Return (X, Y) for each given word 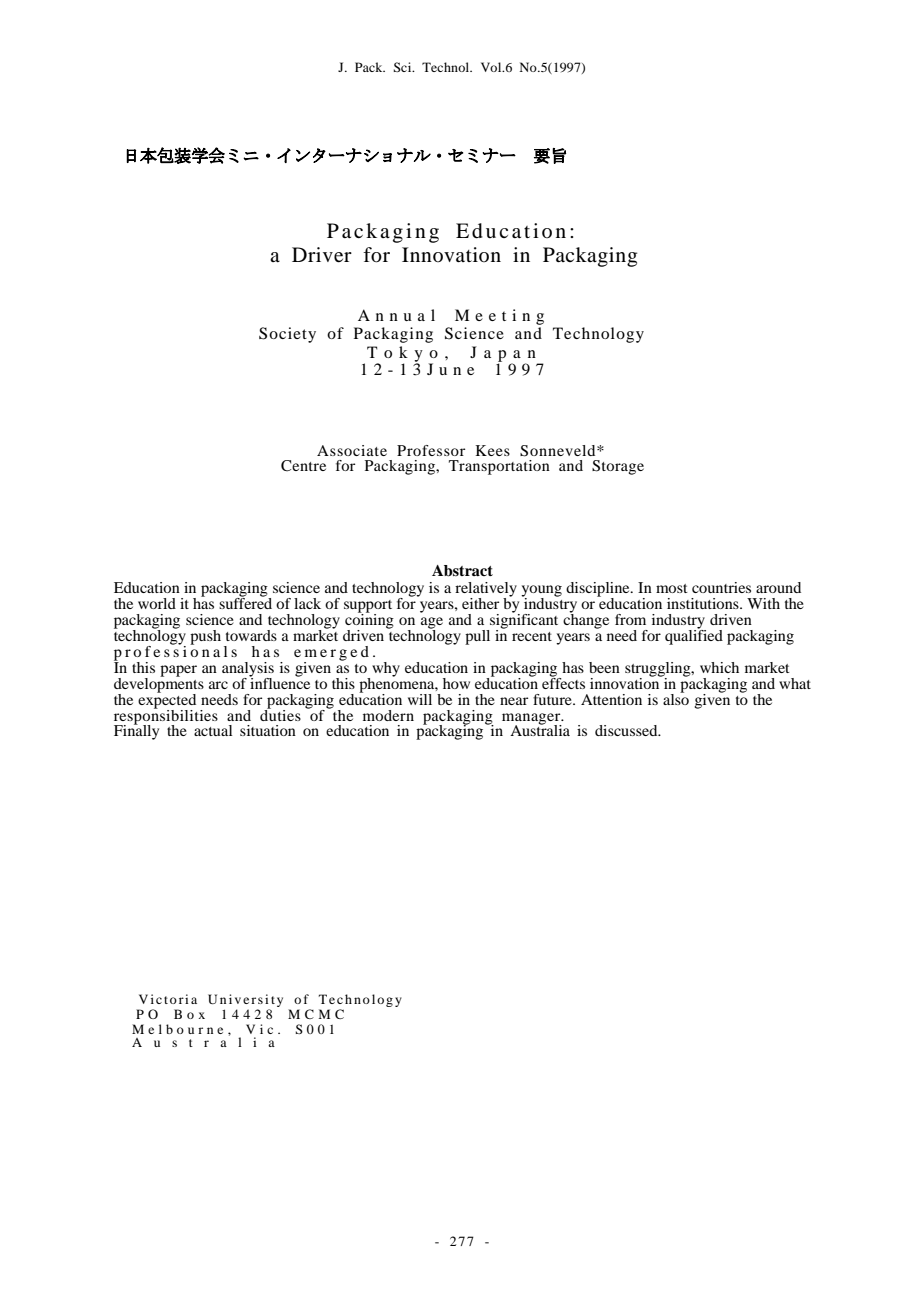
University (245, 1002)
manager (532, 720)
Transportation (499, 467)
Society (287, 335)
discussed (627, 730)
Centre (303, 466)
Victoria (168, 999)
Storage (618, 467)
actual (213, 730)
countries (721, 587)
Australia (540, 729)
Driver (322, 255)
